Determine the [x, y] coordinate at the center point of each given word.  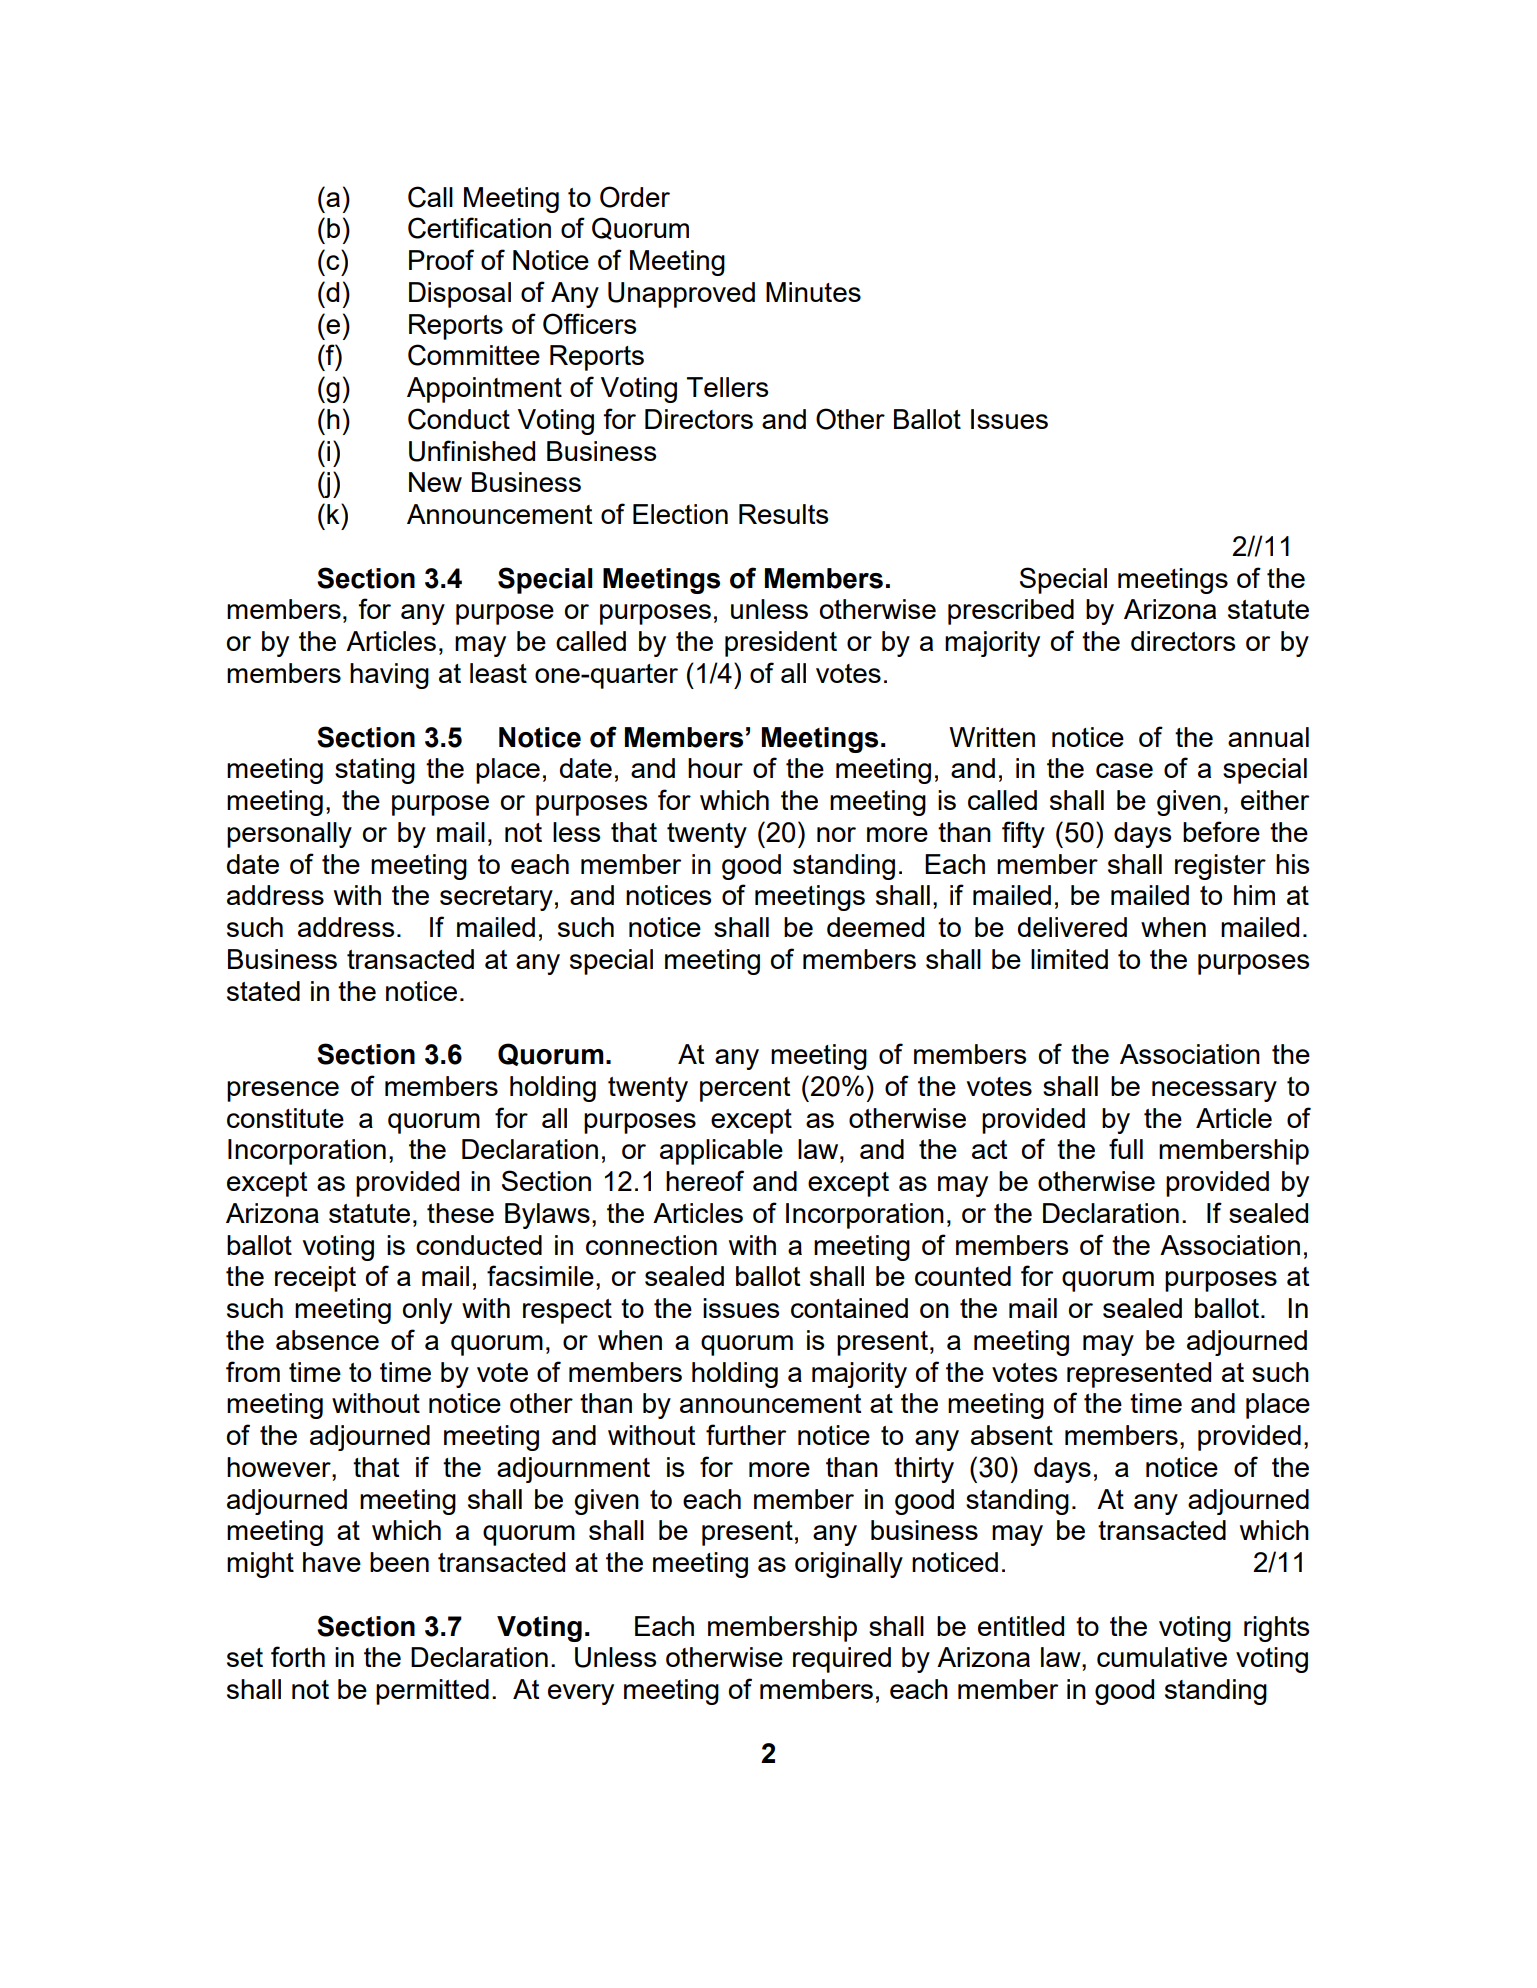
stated [263, 991]
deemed [875, 927]
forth [298, 1656]
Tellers [727, 387]
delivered [1072, 927]
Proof [441, 259]
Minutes [813, 292]
